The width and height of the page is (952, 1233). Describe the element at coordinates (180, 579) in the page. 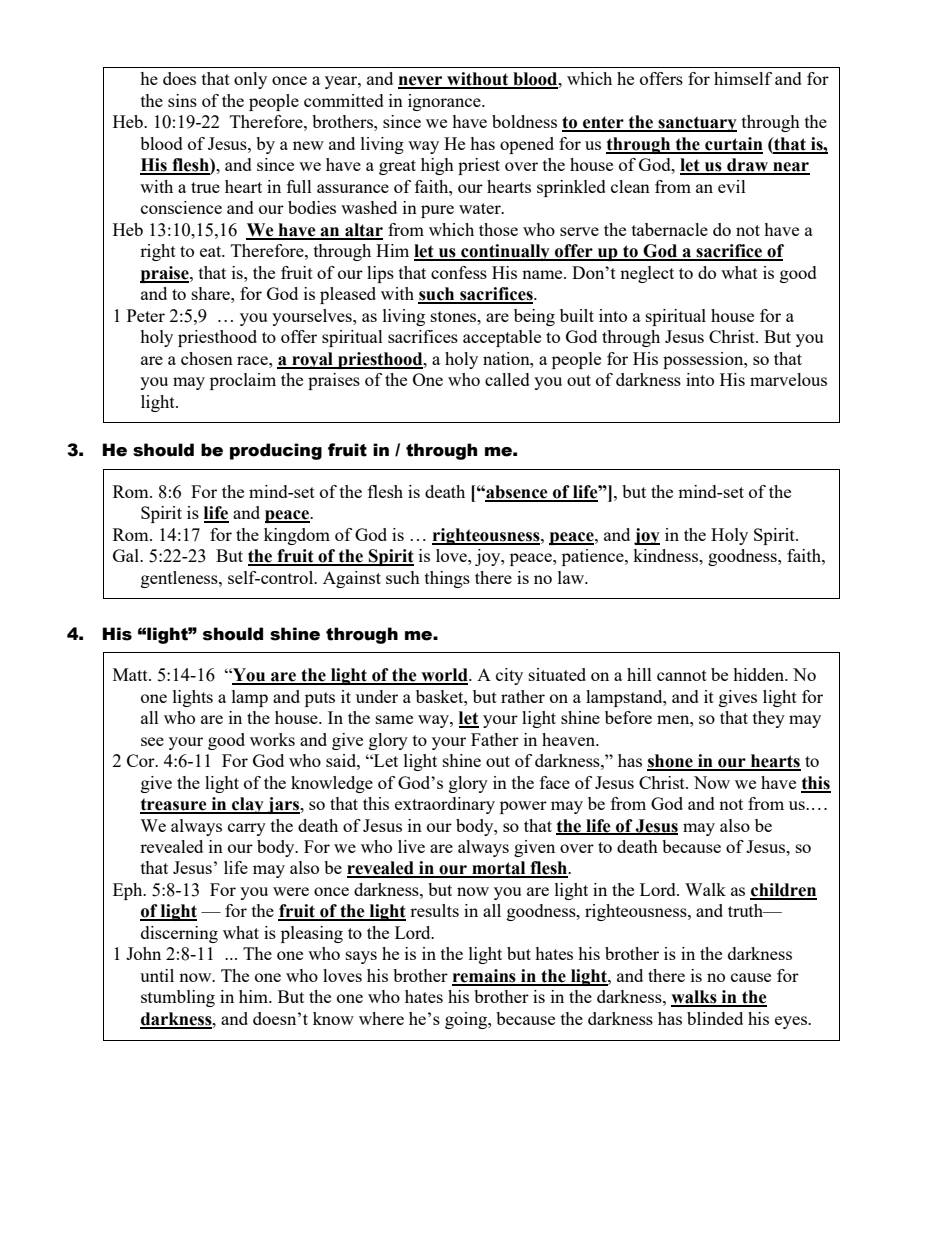

I see `gentleness` at that location.
